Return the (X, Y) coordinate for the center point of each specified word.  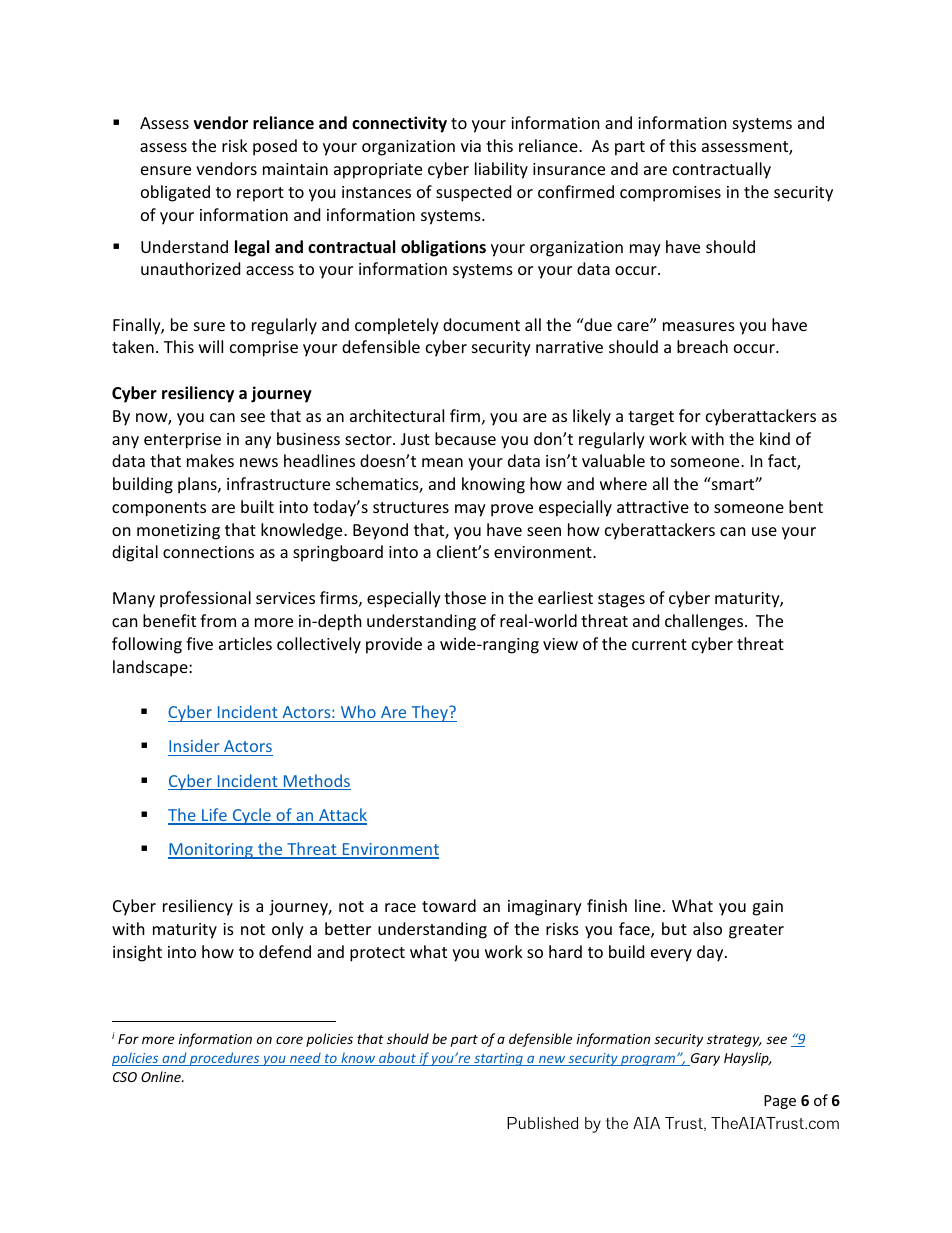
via (471, 146)
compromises (670, 194)
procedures (225, 1059)
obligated (175, 193)
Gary (704, 1059)
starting (498, 1059)
